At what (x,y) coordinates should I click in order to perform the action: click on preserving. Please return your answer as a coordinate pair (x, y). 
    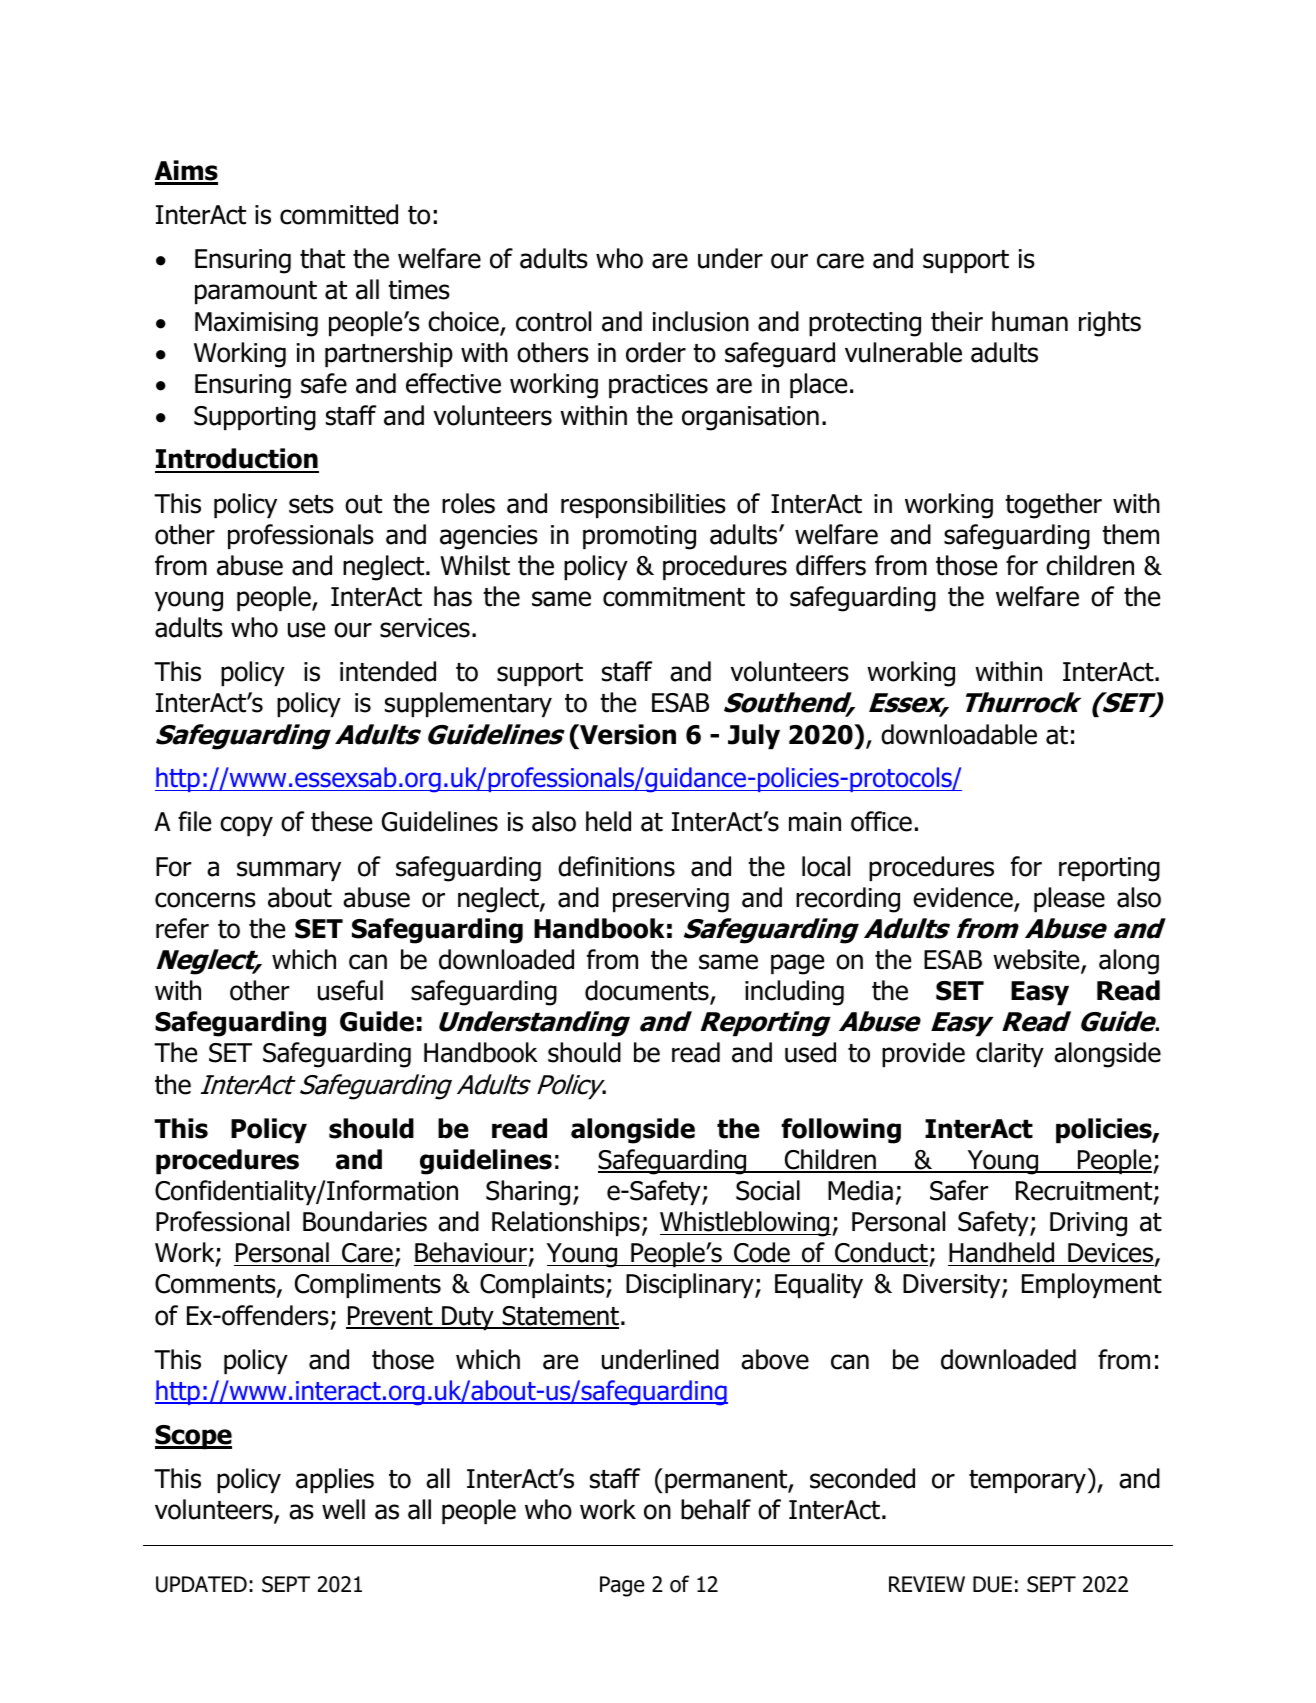
    Looking at the image, I should click on (671, 900).
